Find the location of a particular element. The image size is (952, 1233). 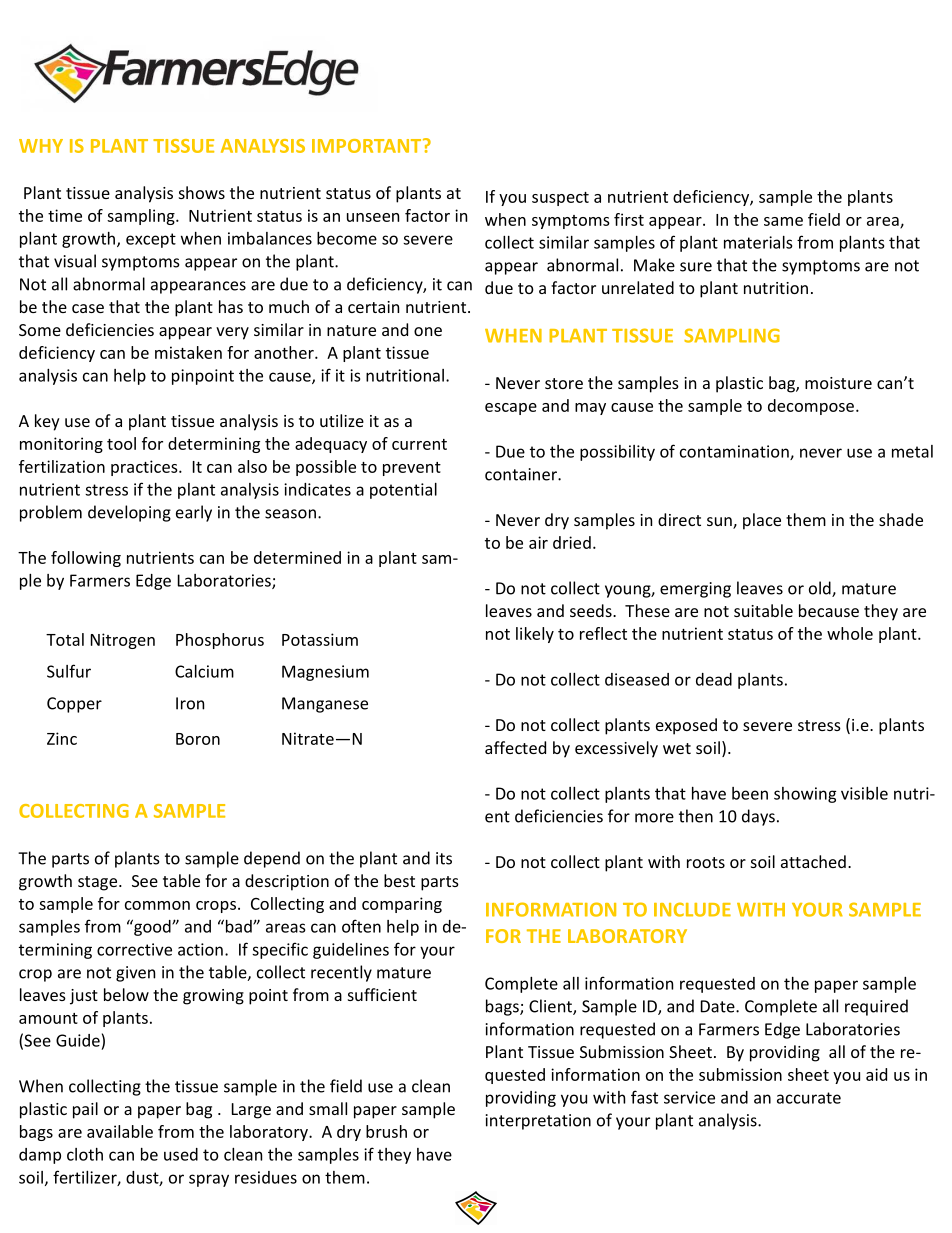

likely is located at coordinates (535, 635).
